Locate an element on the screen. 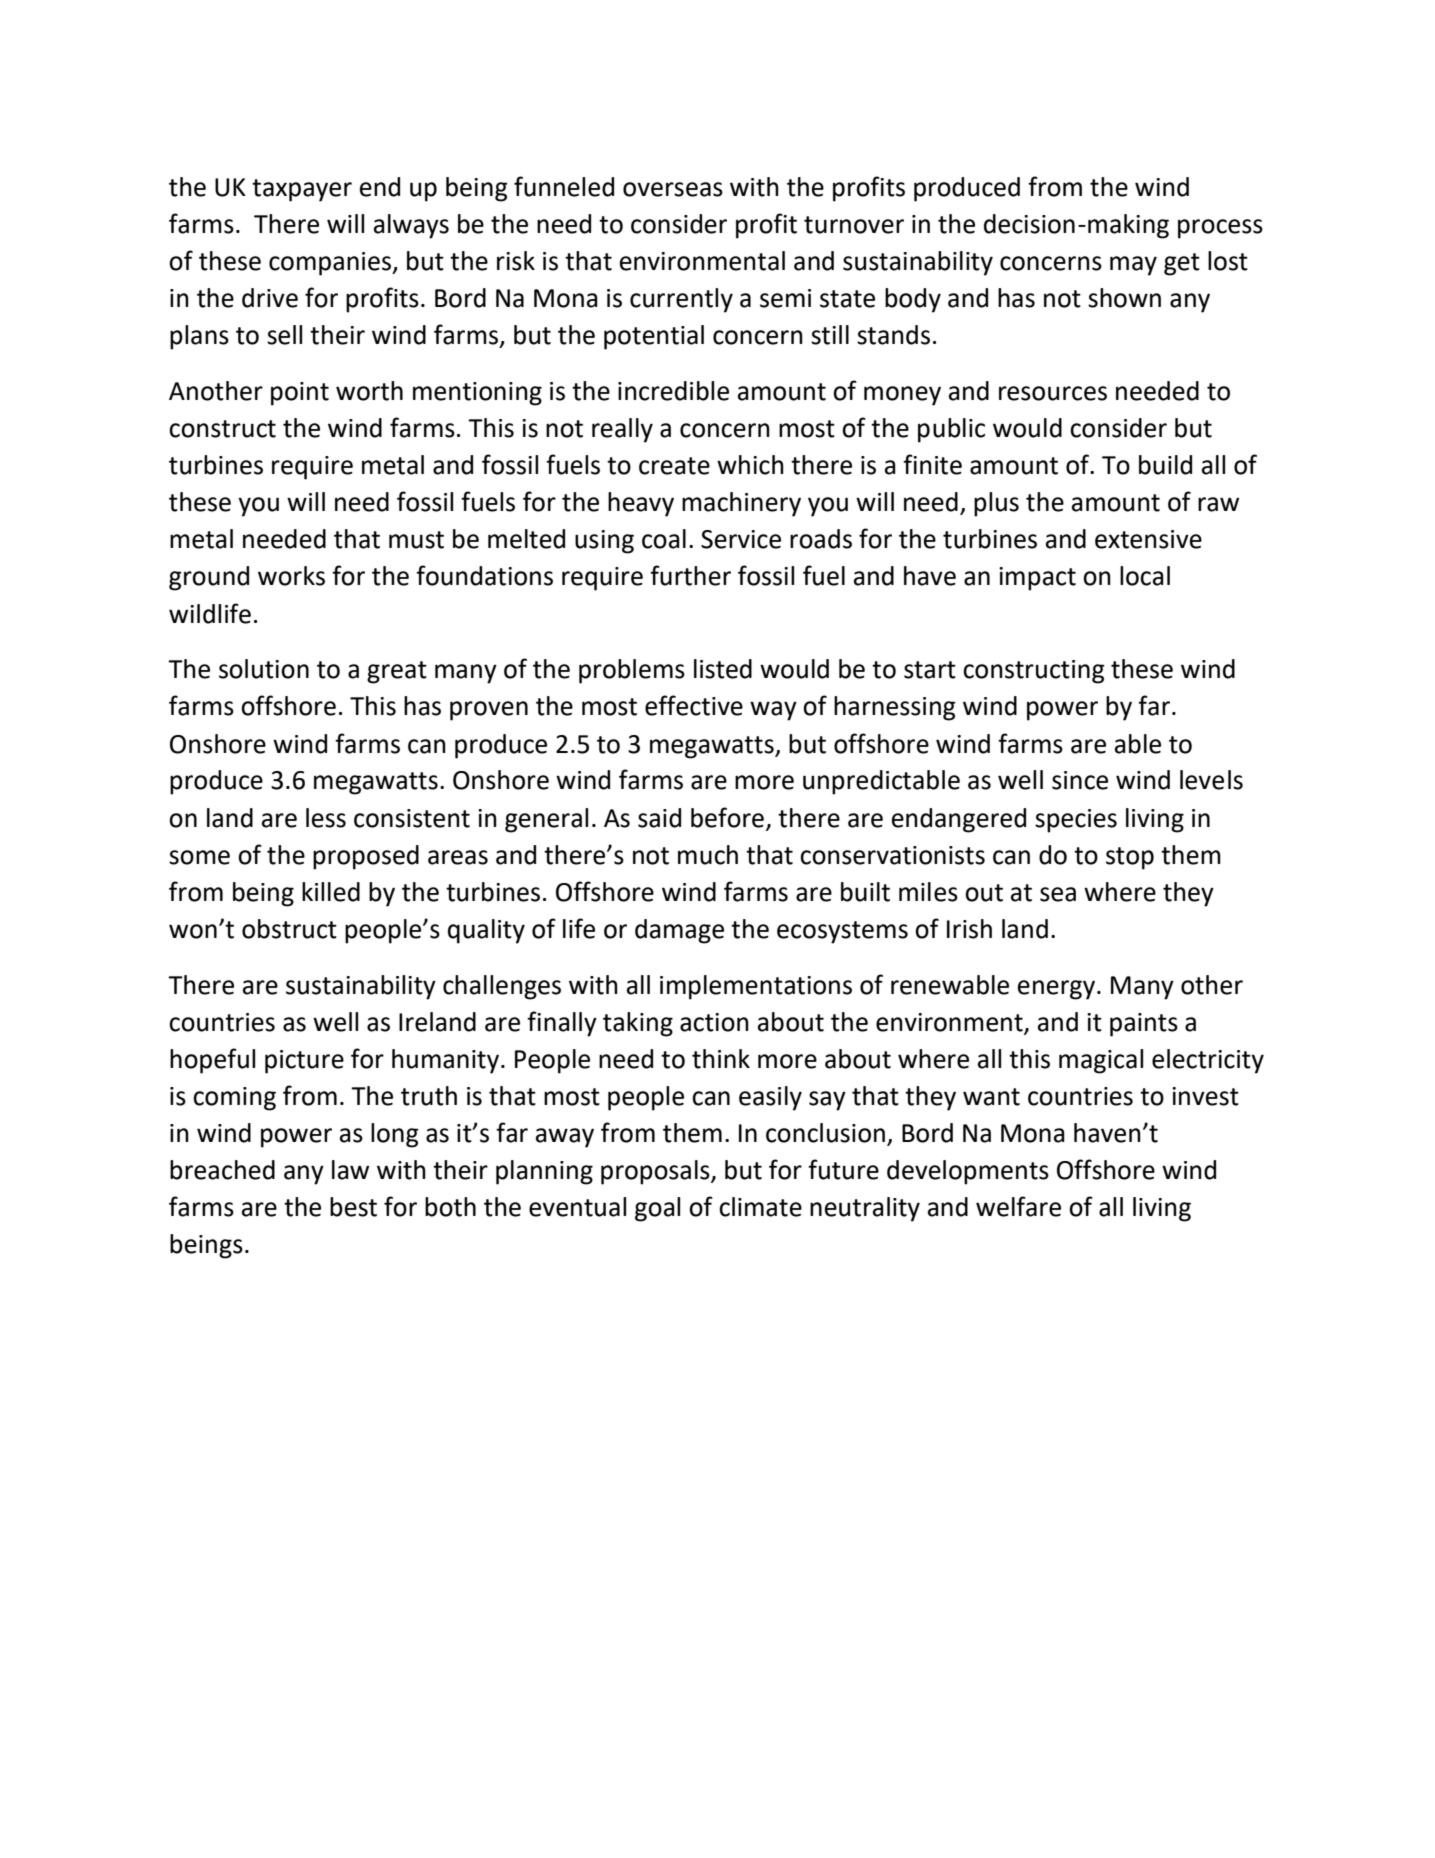  law is located at coordinates (350, 1170).
